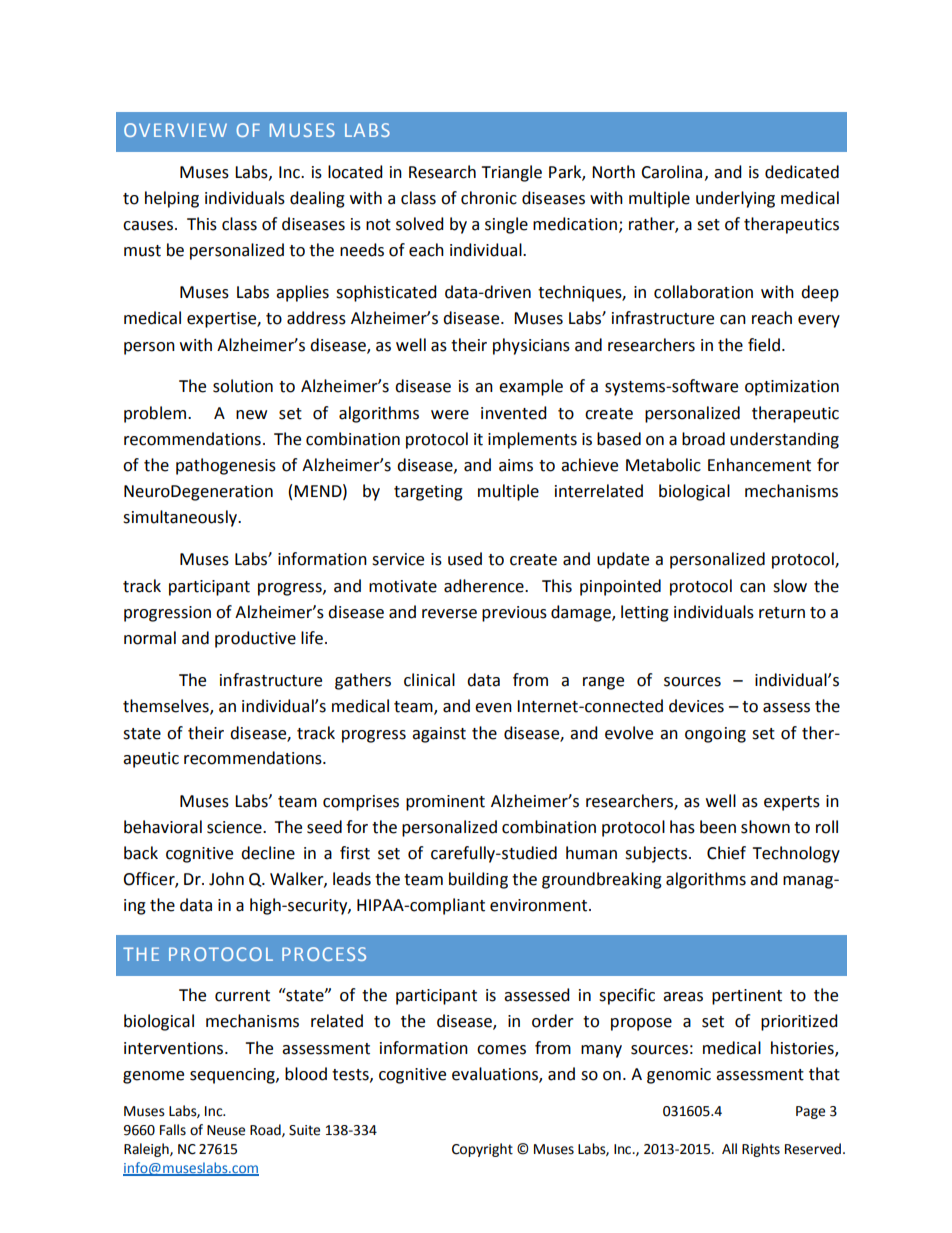 Image resolution: width=952 pixels, height=1233 pixels. I want to click on underlying, so click(735, 199).
